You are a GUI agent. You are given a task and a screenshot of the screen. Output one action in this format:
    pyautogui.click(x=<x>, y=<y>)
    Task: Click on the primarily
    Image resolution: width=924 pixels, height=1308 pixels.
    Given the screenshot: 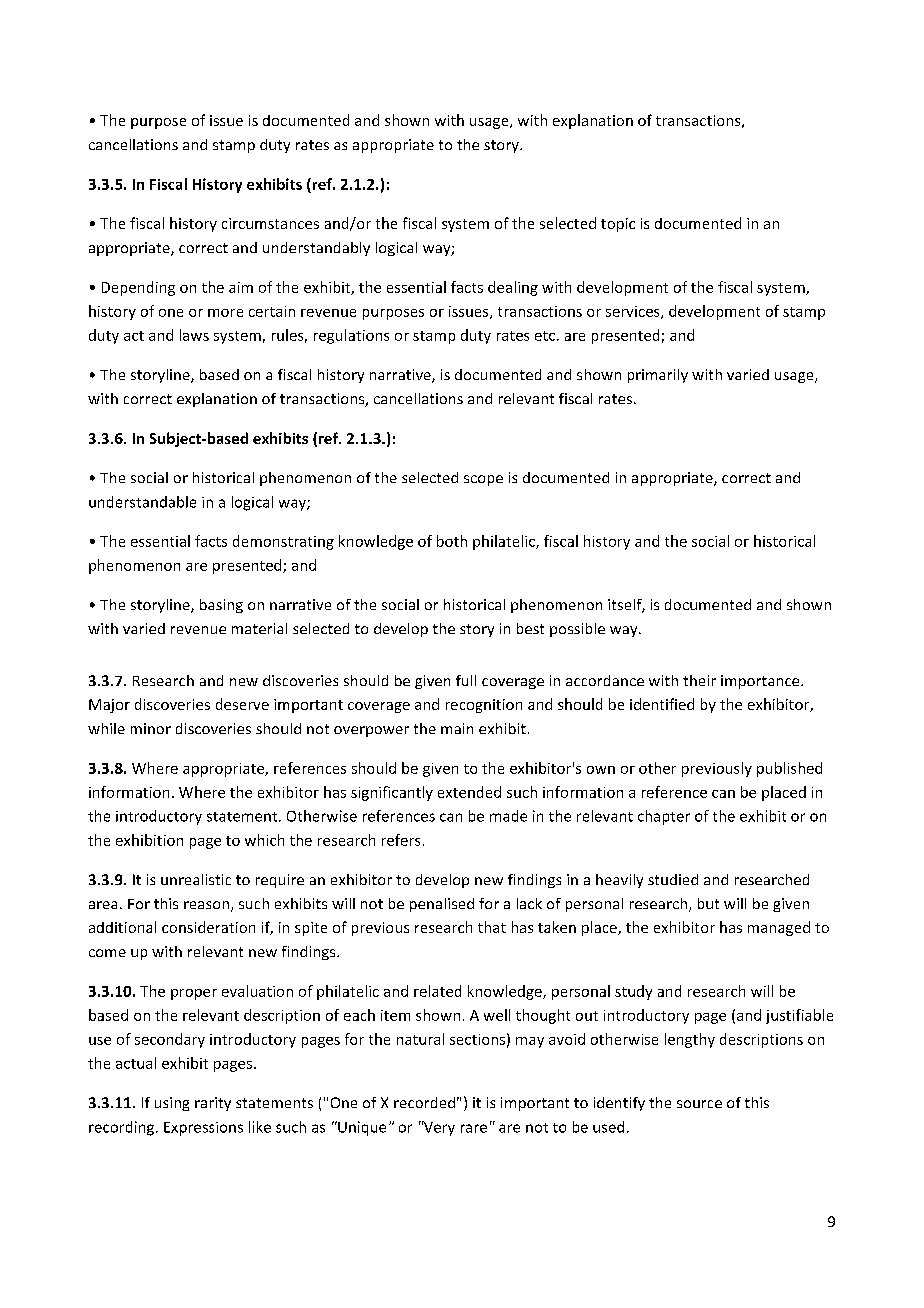 What is the action you would take?
    pyautogui.click(x=658, y=376)
